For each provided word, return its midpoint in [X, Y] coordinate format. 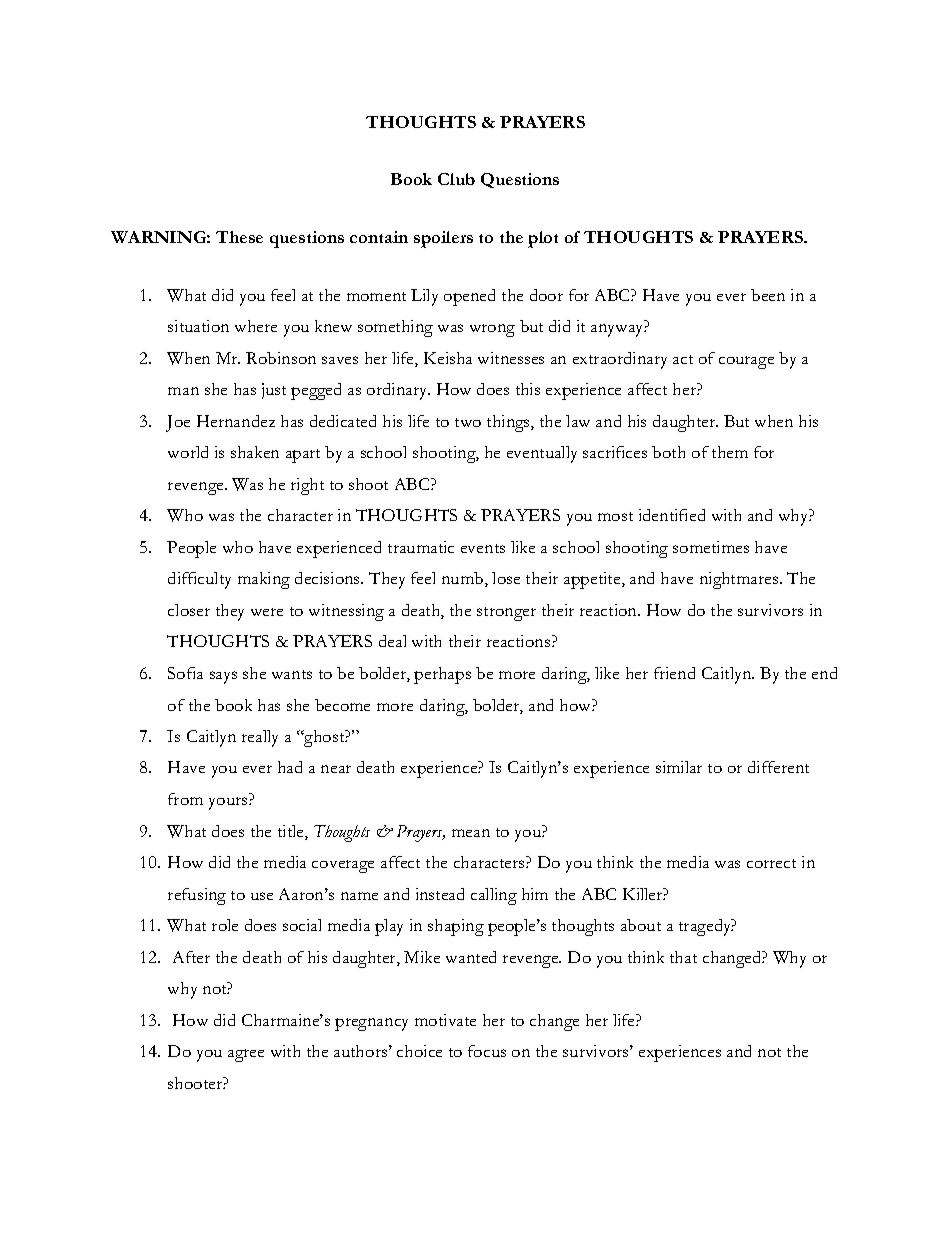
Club [456, 179]
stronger [506, 614]
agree [246, 1055]
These [239, 237]
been [768, 295]
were [267, 612]
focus [487, 1051]
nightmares [740, 580]
